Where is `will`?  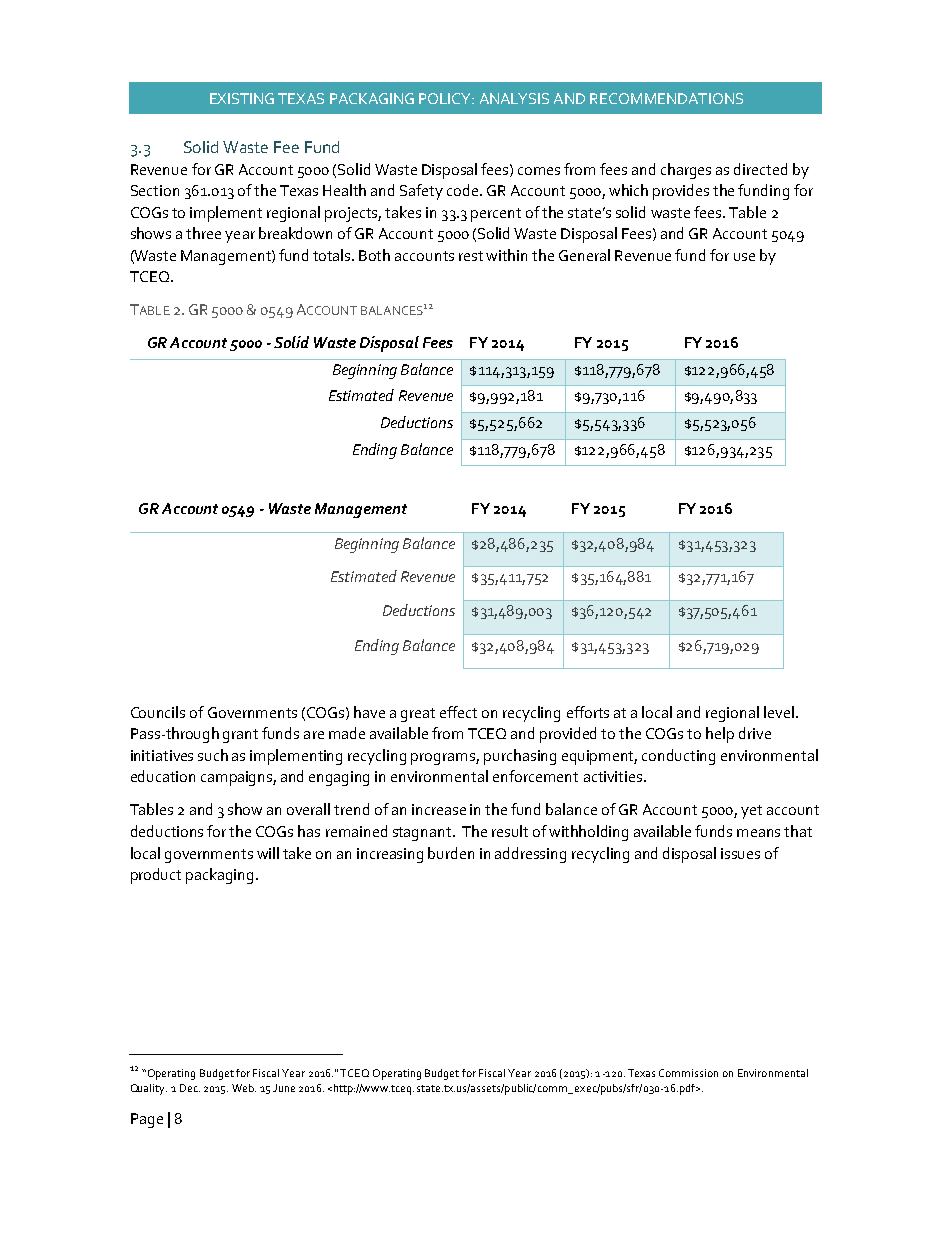
will is located at coordinates (268, 853).
